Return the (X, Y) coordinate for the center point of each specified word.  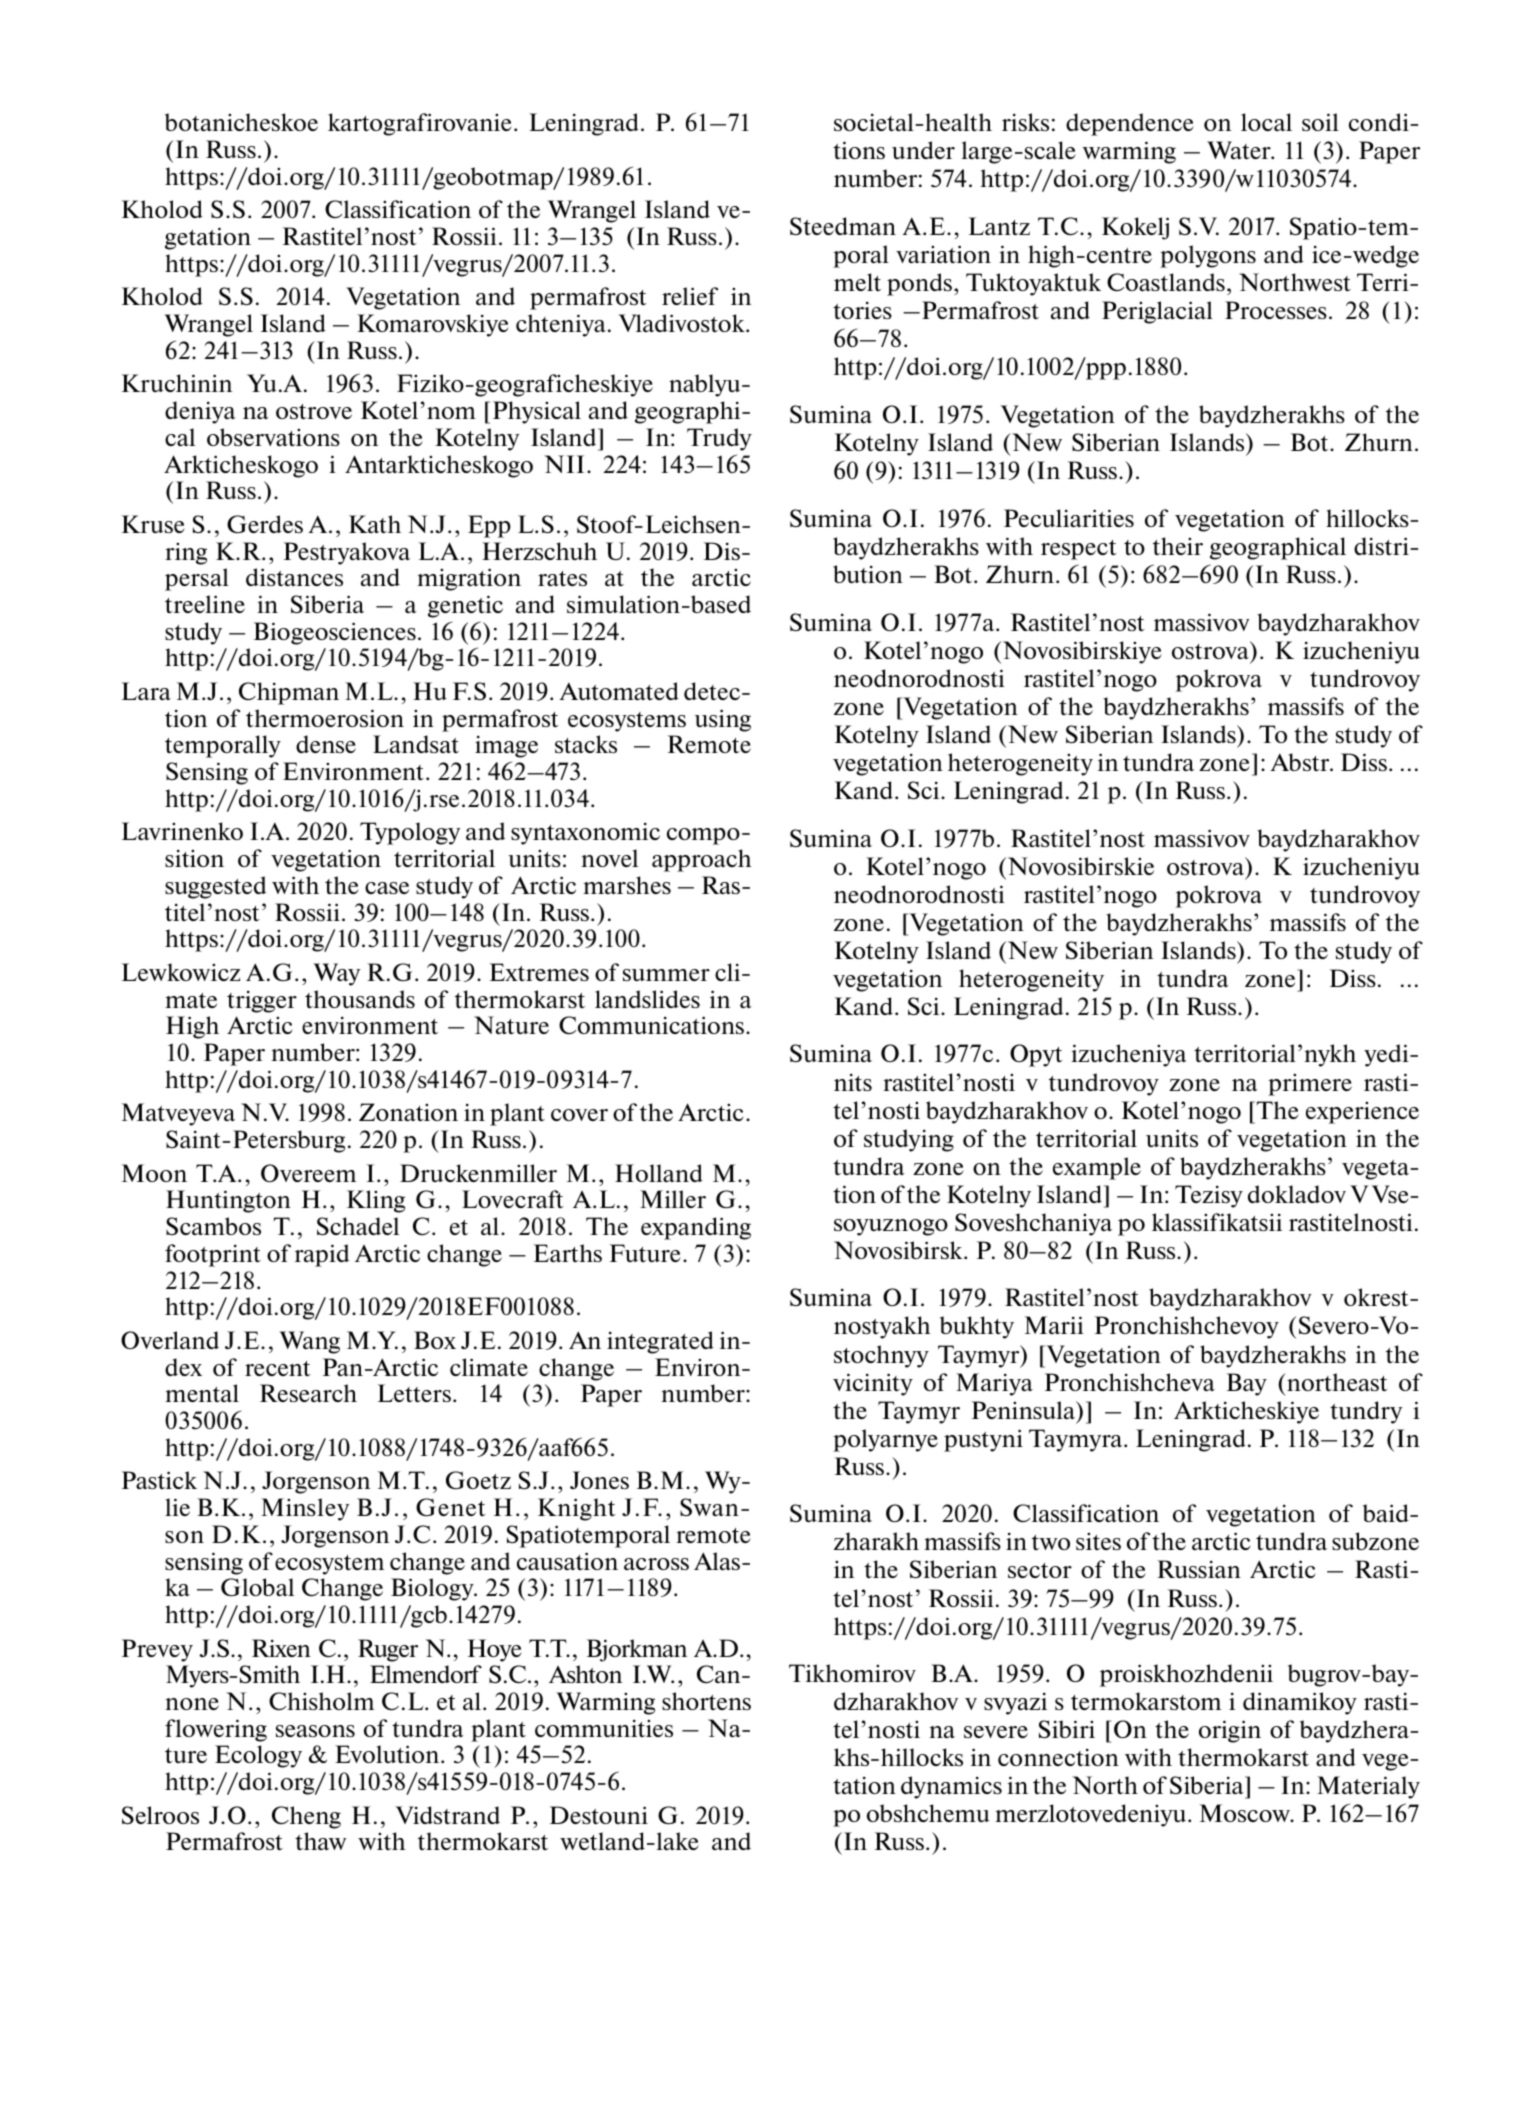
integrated (660, 1342)
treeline (205, 604)
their (1178, 546)
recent (278, 1368)
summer (666, 975)
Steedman (843, 226)
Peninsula (1025, 1411)
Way (337, 974)
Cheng (306, 1817)
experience (1362, 1113)
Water (1240, 150)
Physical (537, 412)
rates (562, 578)
